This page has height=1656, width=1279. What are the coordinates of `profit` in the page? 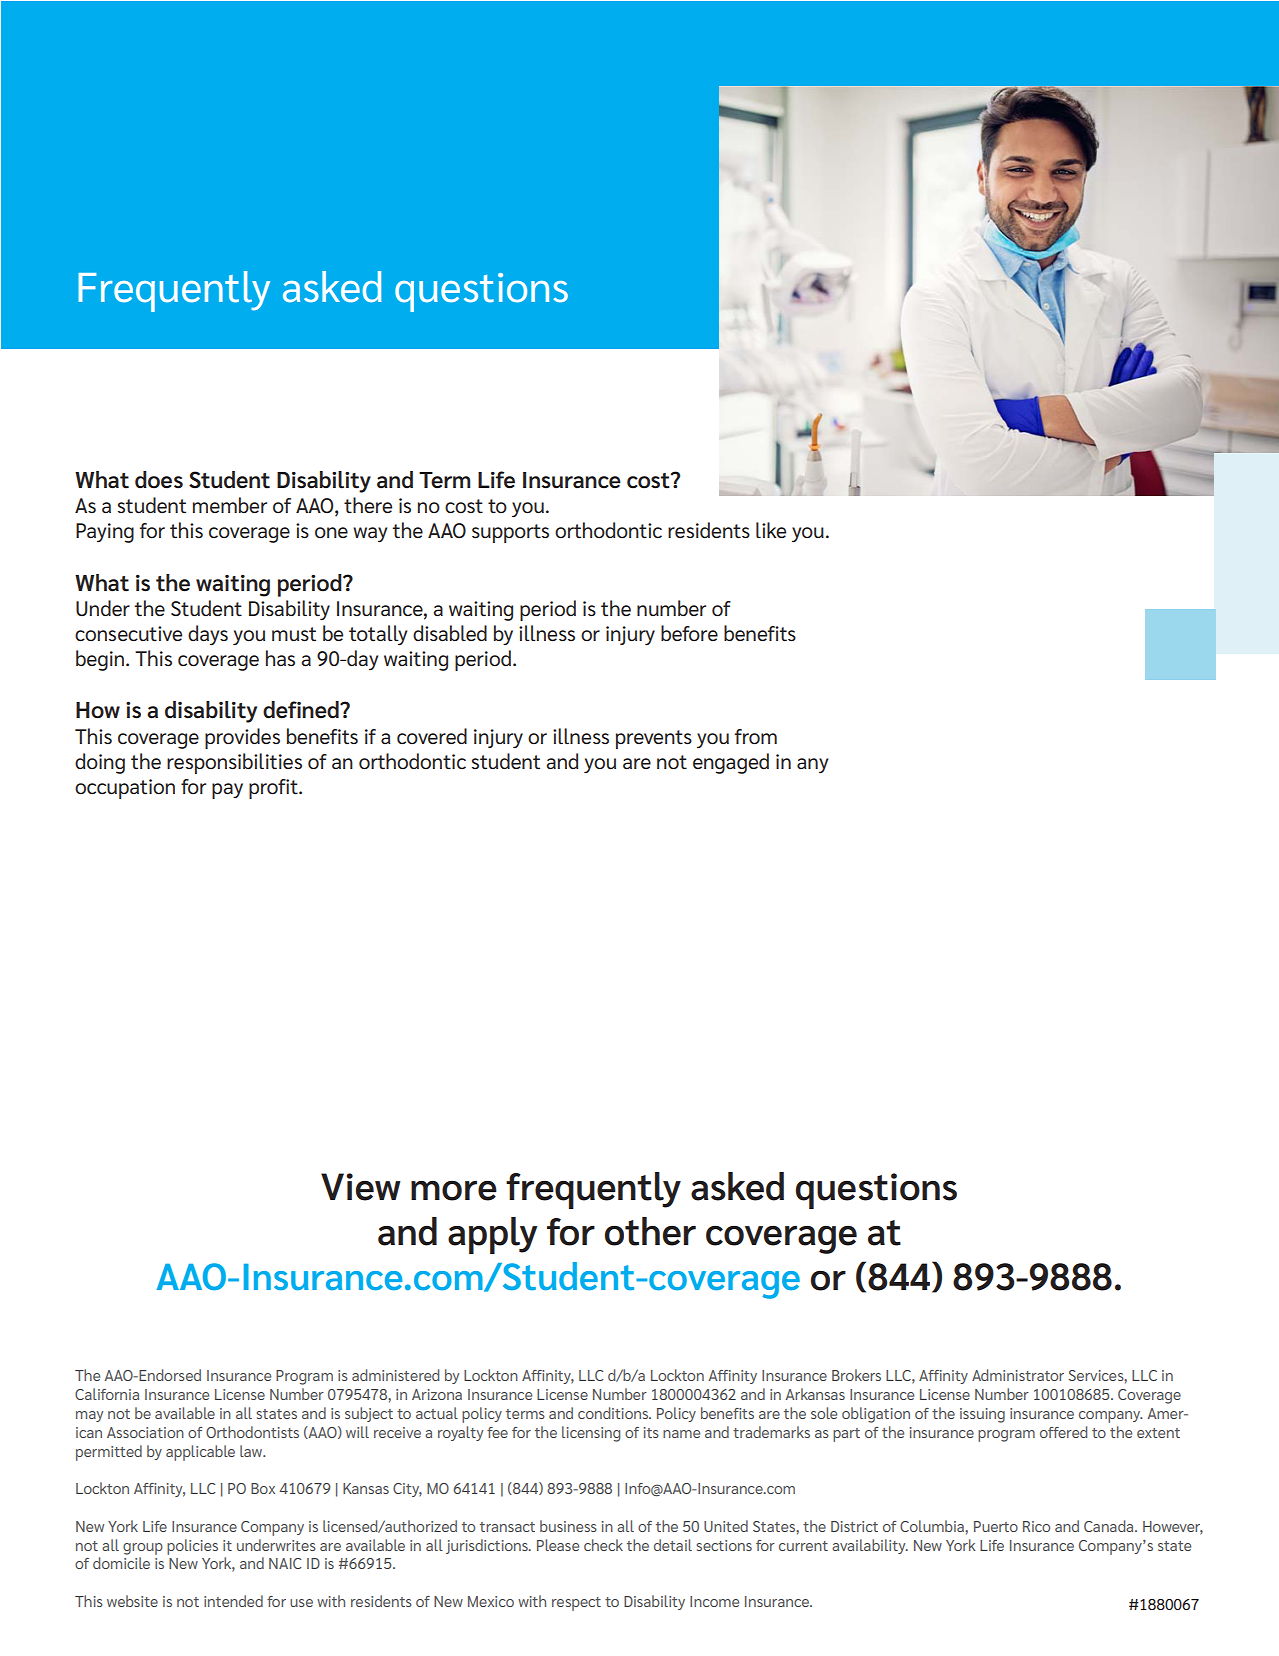 It's located at (274, 789).
